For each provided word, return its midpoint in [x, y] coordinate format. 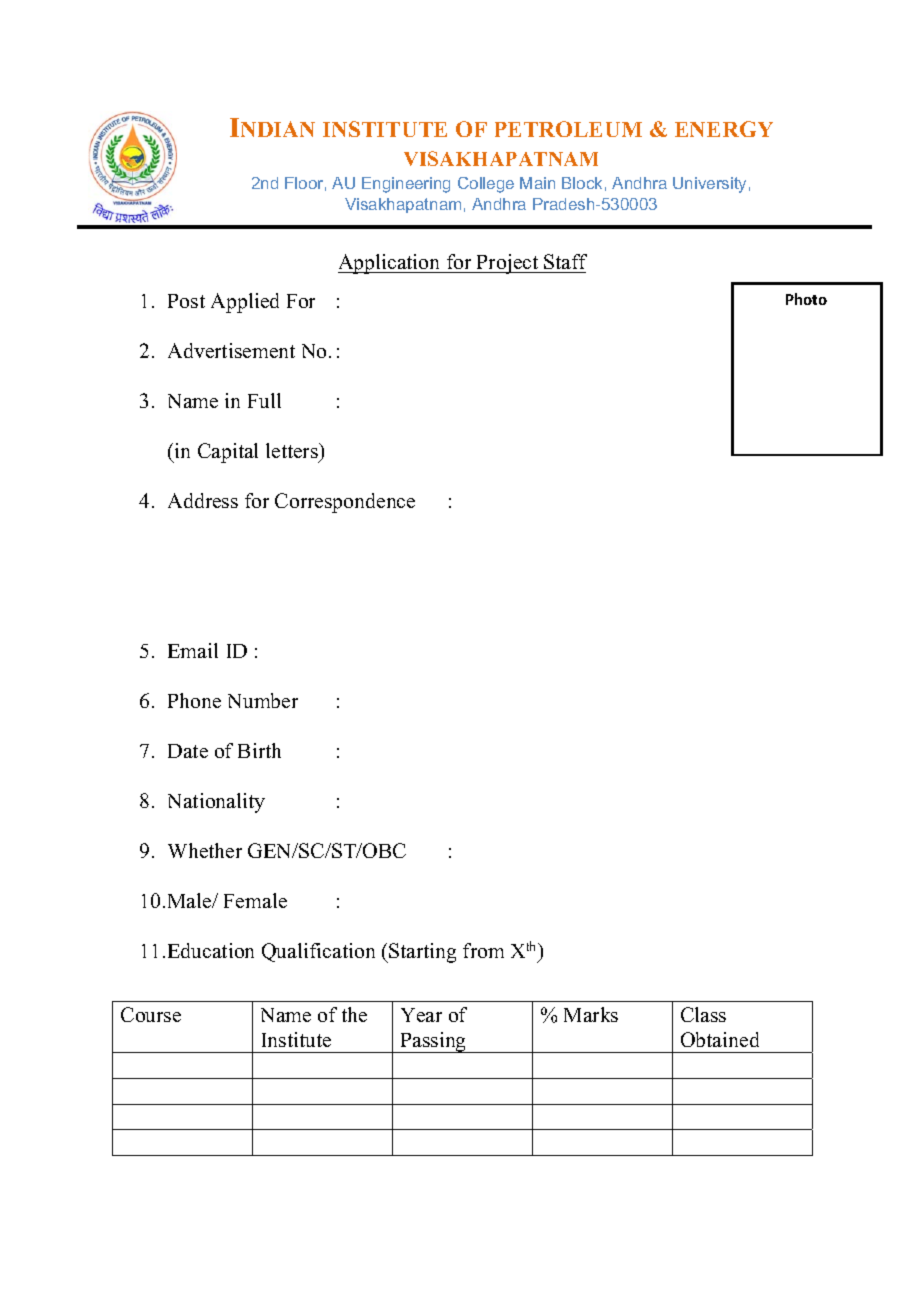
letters [293, 452]
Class [703, 1014]
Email [193, 650]
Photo [806, 299]
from [483, 950]
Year [421, 1015]
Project [508, 264]
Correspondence [345, 503]
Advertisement [231, 350]
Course [151, 1014]
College [486, 185]
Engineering [406, 185]
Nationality [216, 803]
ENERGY [724, 129]
